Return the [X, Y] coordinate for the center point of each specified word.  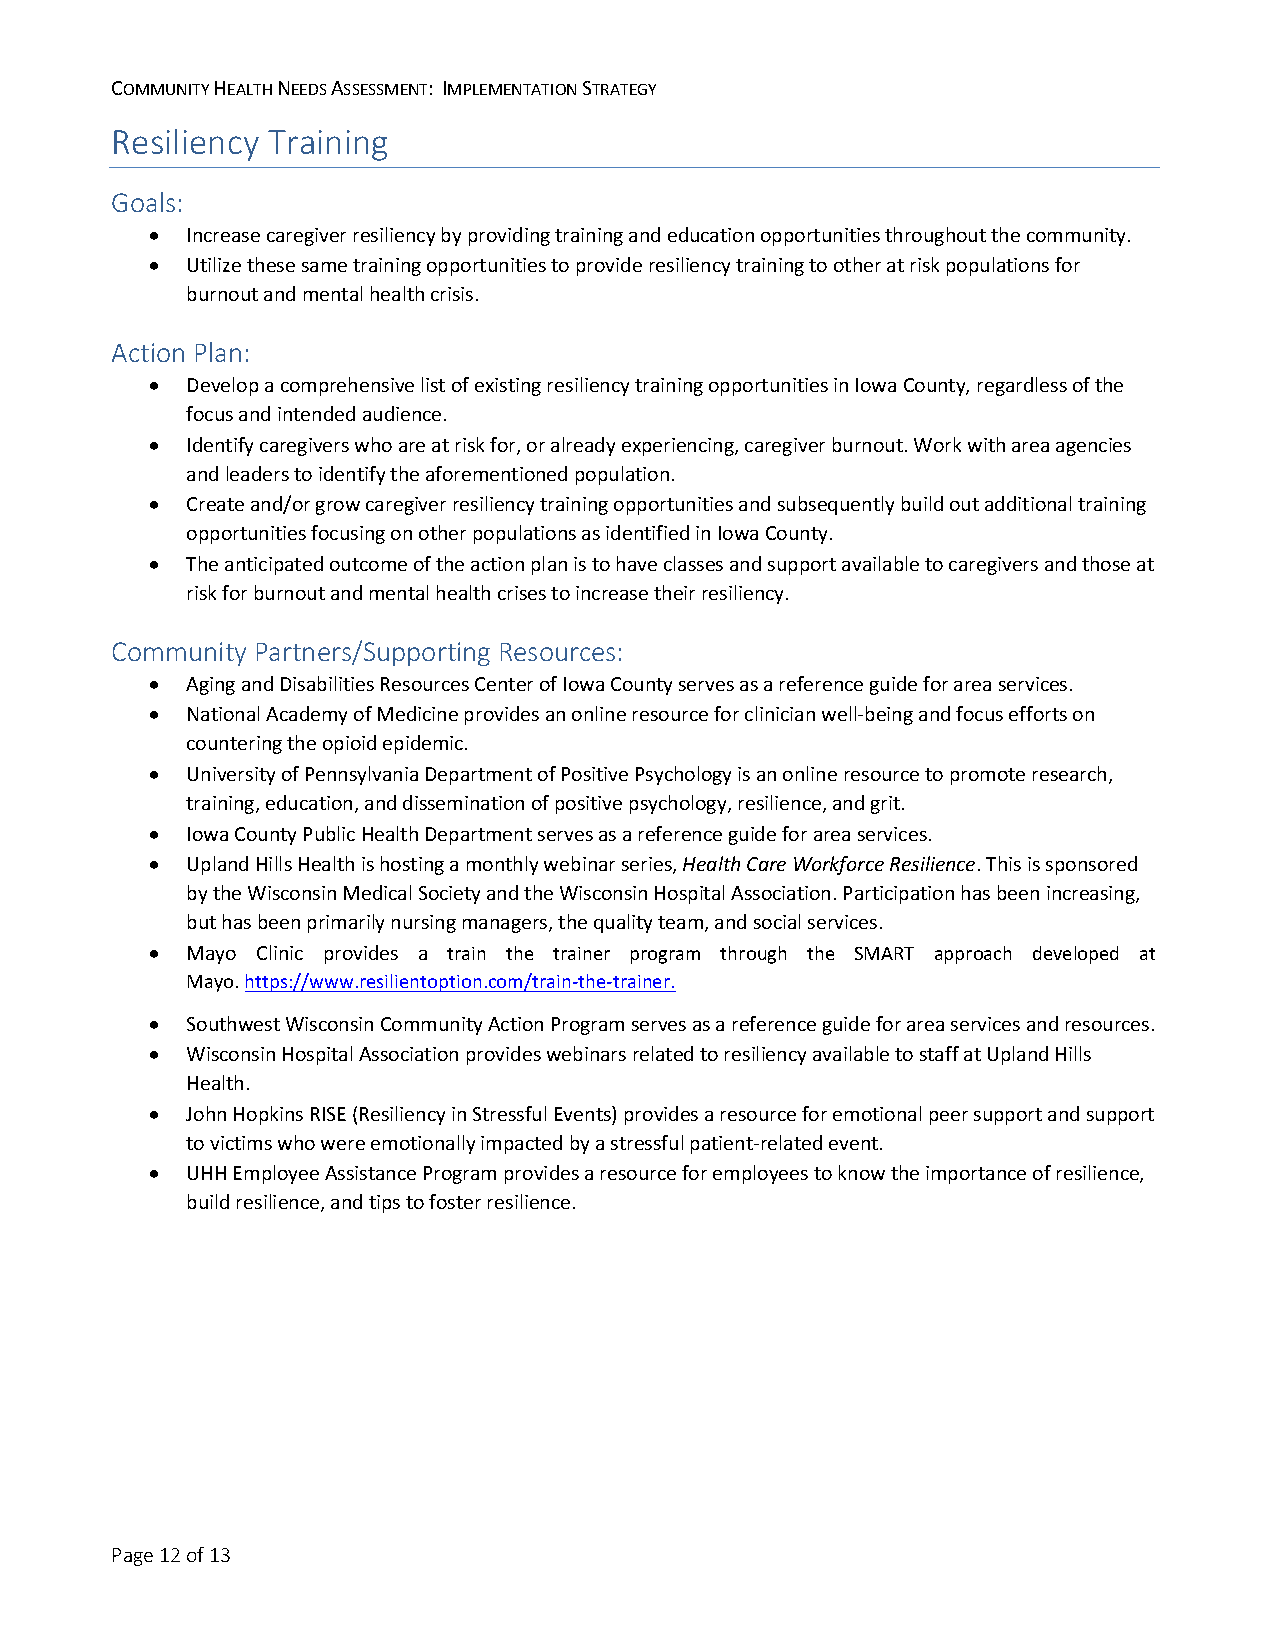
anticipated [274, 565]
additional [1028, 503]
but [202, 921]
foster [455, 1201]
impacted [521, 1144]
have [637, 563]
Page [133, 1557]
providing [509, 236]
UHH [207, 1173]
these [271, 264]
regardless [1022, 386]
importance [976, 1175]
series [648, 865]
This [1003, 863]
